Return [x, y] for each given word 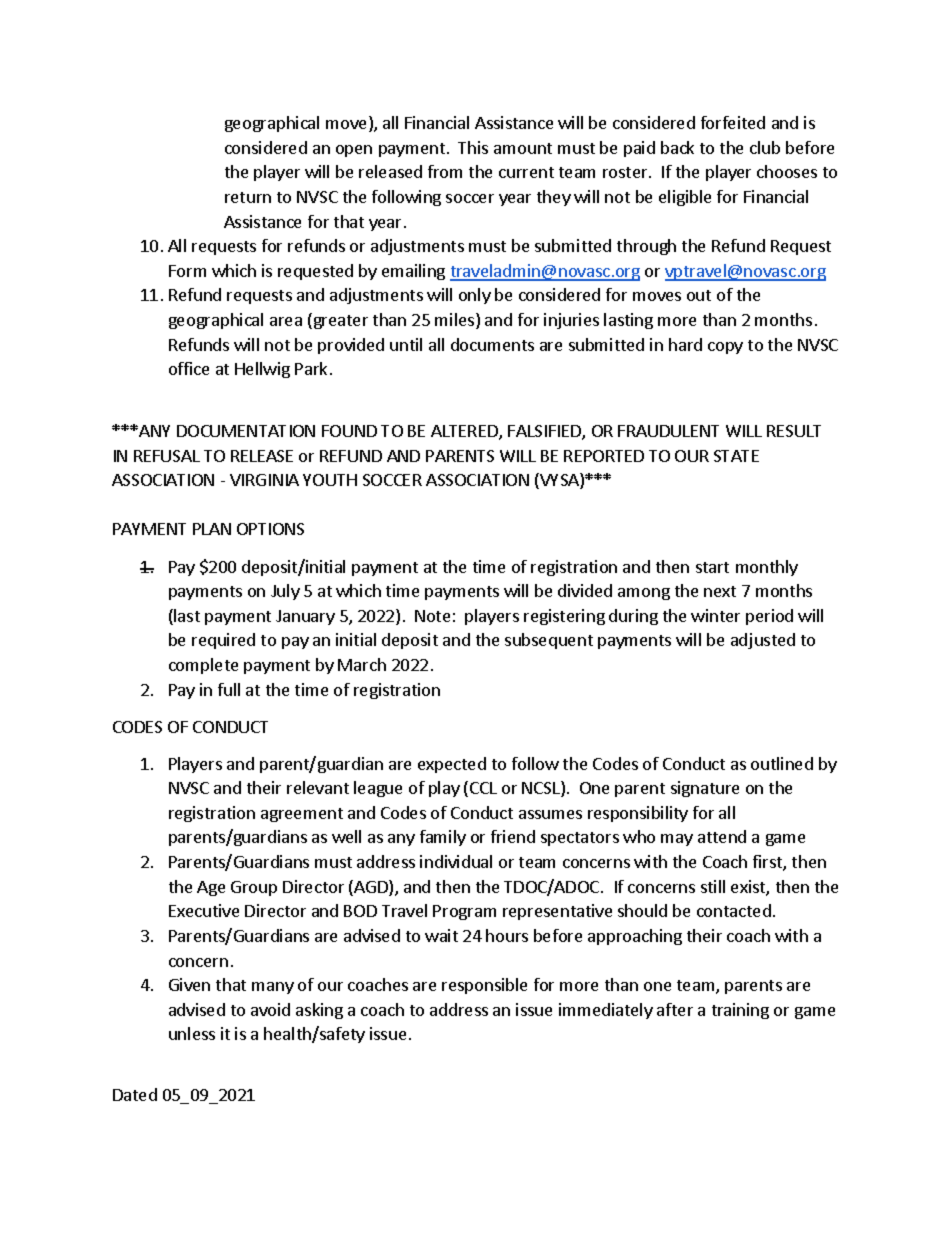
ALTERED [465, 432]
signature [705, 789]
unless [192, 1033]
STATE [736, 456]
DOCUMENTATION [246, 431]
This [473, 147]
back [677, 147]
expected [452, 765]
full [229, 689]
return [248, 197]
